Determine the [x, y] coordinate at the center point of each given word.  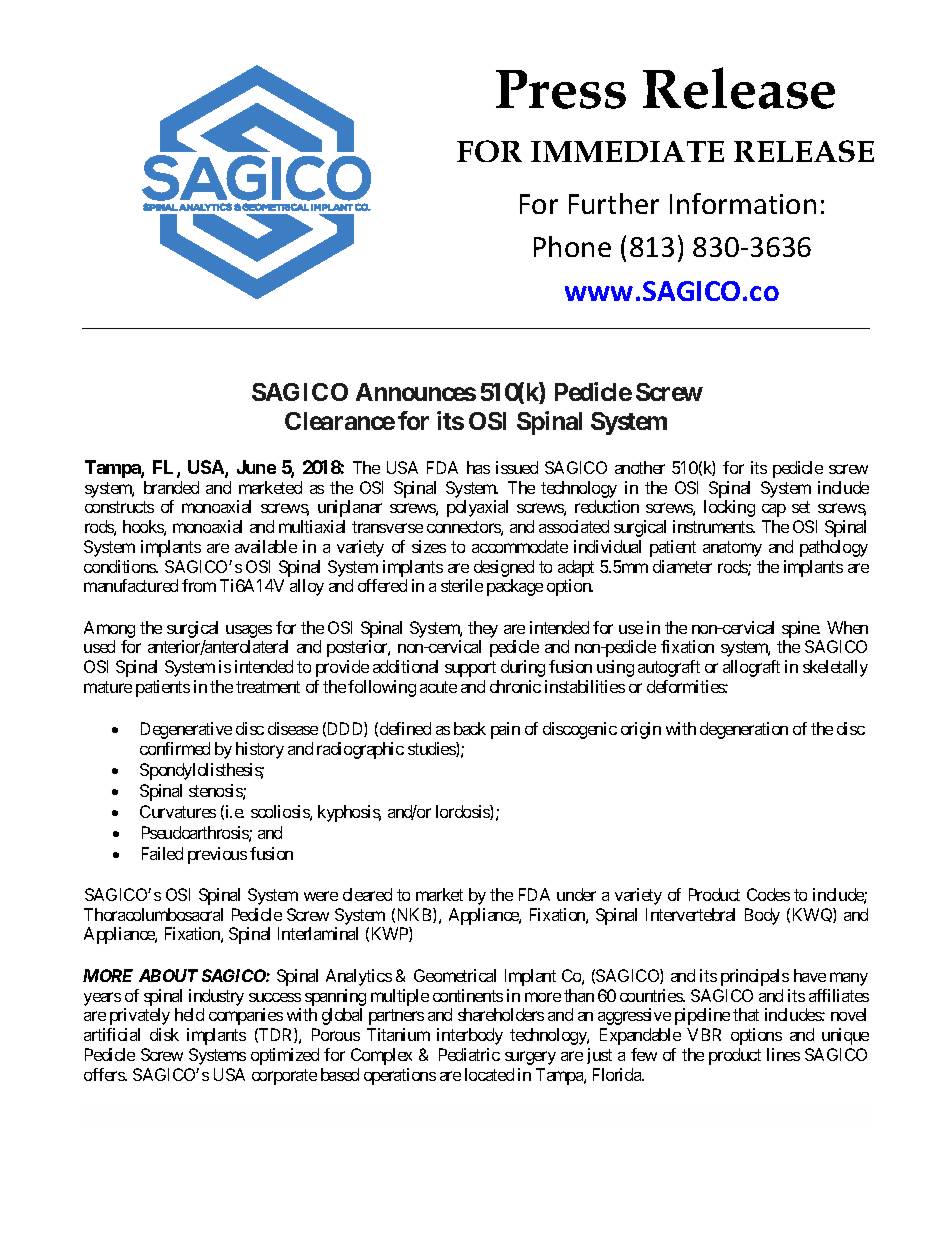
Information [743, 203]
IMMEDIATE [627, 151]
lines [783, 1054]
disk [164, 1034]
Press [561, 89]
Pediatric [469, 1054]
